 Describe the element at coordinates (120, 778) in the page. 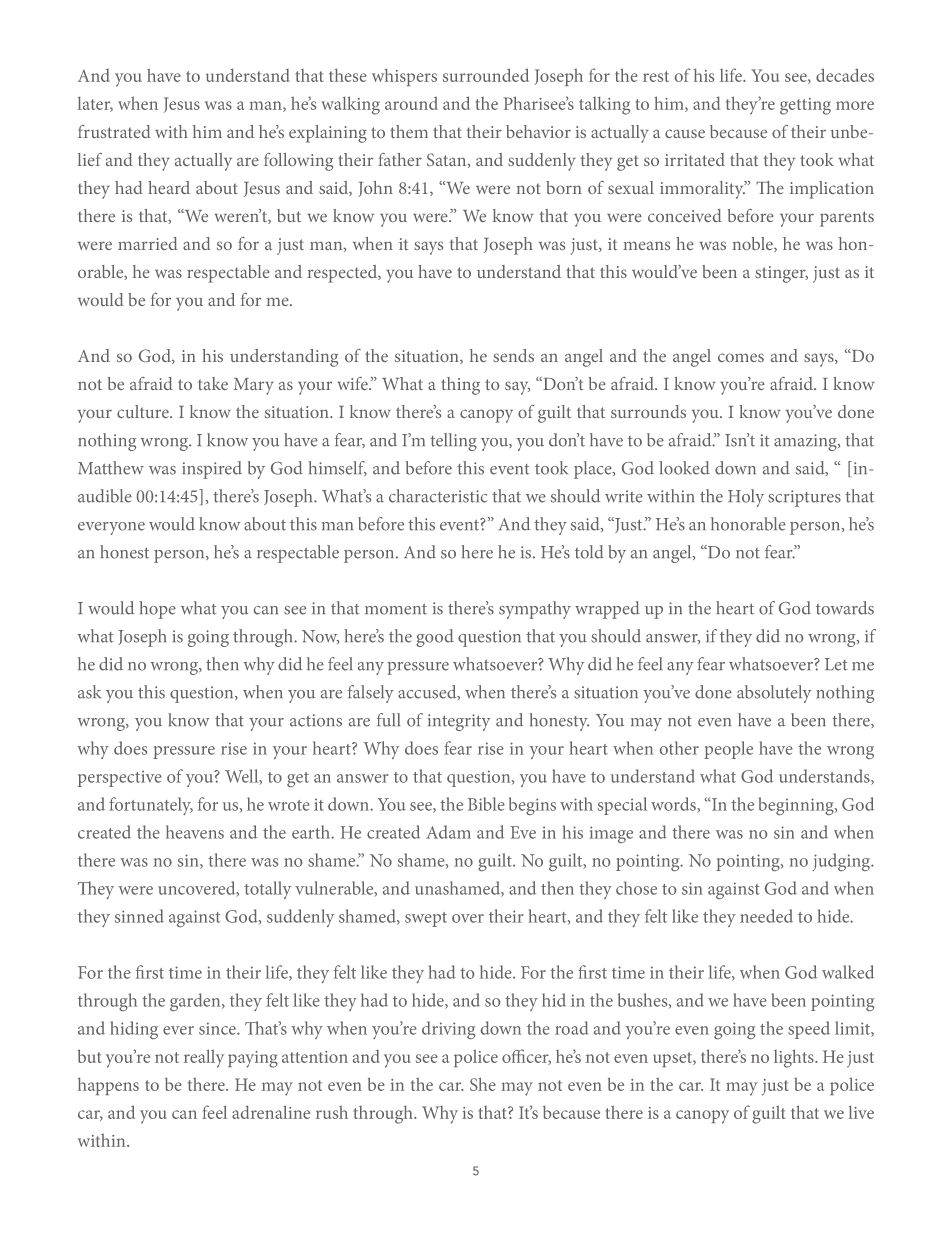

I see `perspective` at that location.
